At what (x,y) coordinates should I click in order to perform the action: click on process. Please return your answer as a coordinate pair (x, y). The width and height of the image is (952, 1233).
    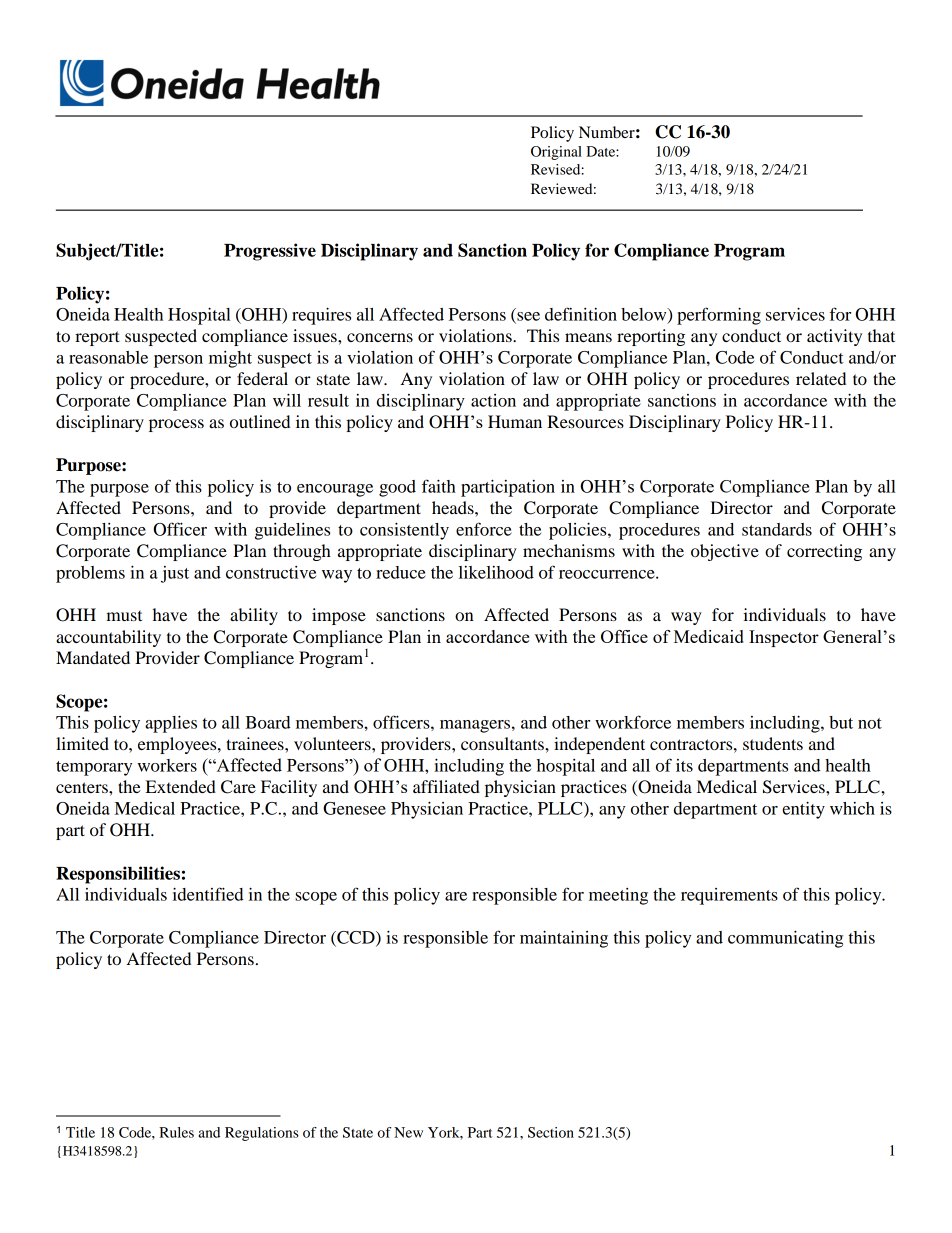
    Looking at the image, I should click on (176, 425).
